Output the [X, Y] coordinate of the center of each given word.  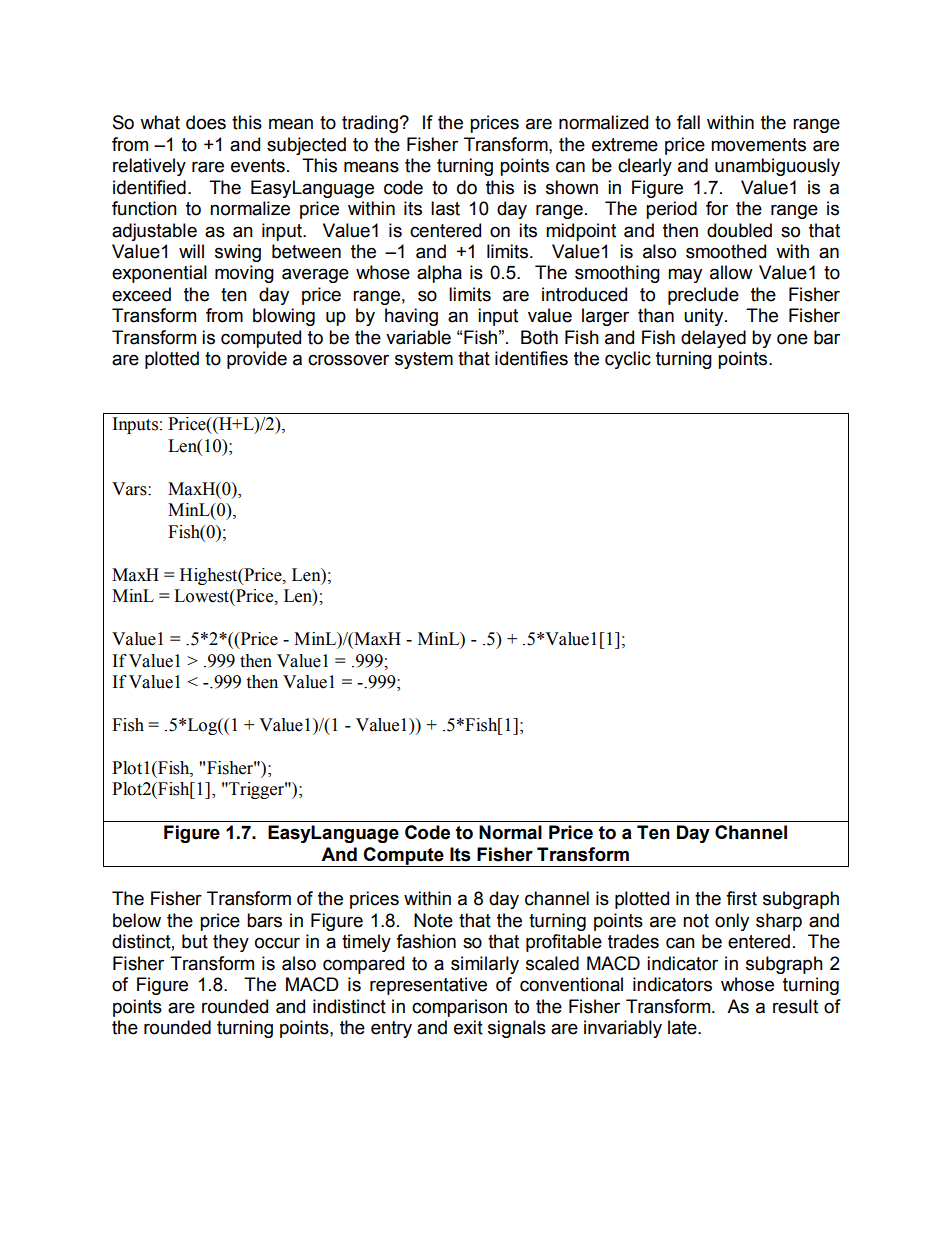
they [231, 943]
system [424, 360]
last [445, 208]
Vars [130, 489]
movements [758, 145]
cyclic [628, 360]
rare [208, 167]
